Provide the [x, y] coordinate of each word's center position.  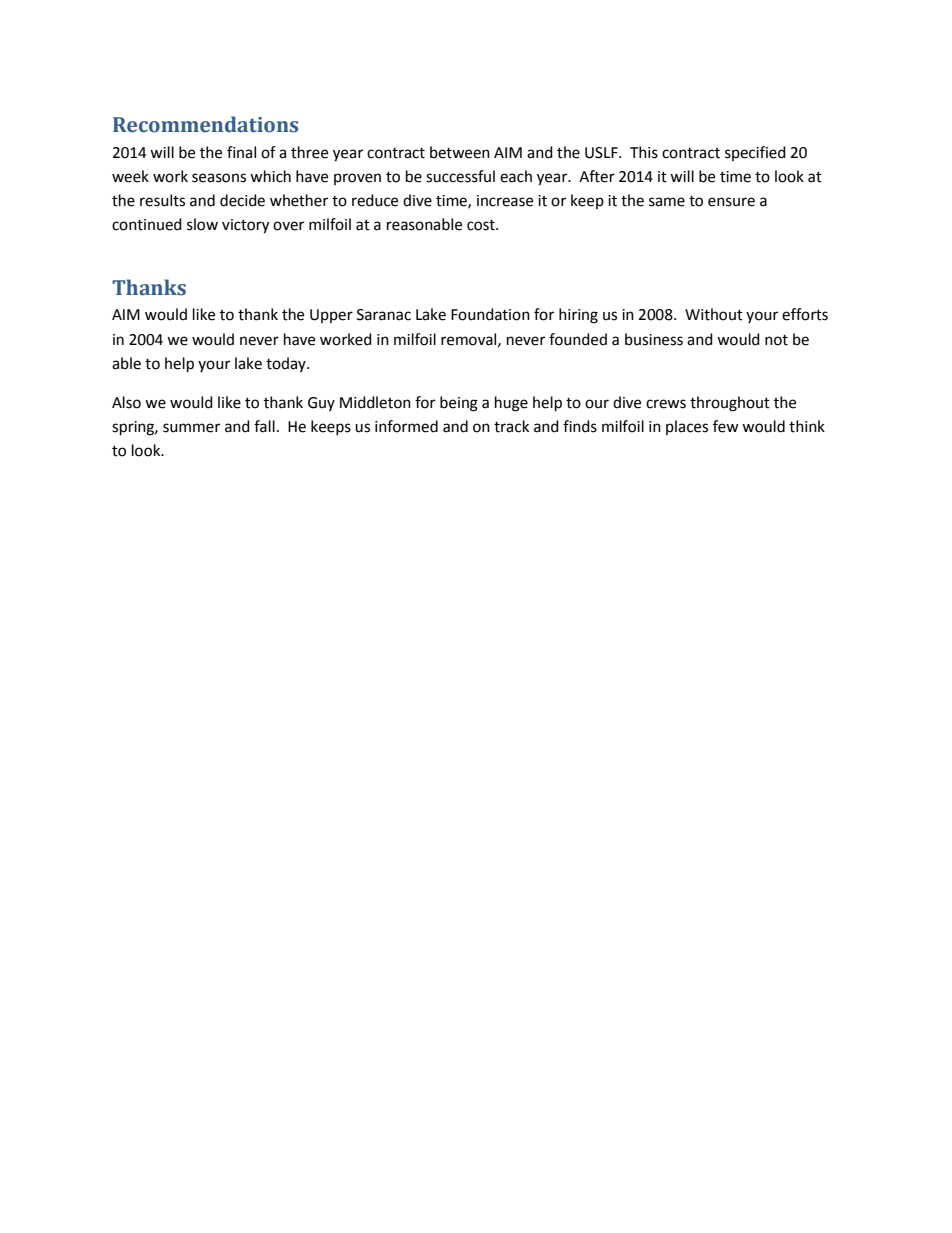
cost [482, 225]
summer [191, 428]
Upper [331, 316]
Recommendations [205, 124]
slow [202, 224]
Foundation [490, 314]
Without [714, 314]
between [460, 152]
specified [755, 153]
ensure [731, 202]
